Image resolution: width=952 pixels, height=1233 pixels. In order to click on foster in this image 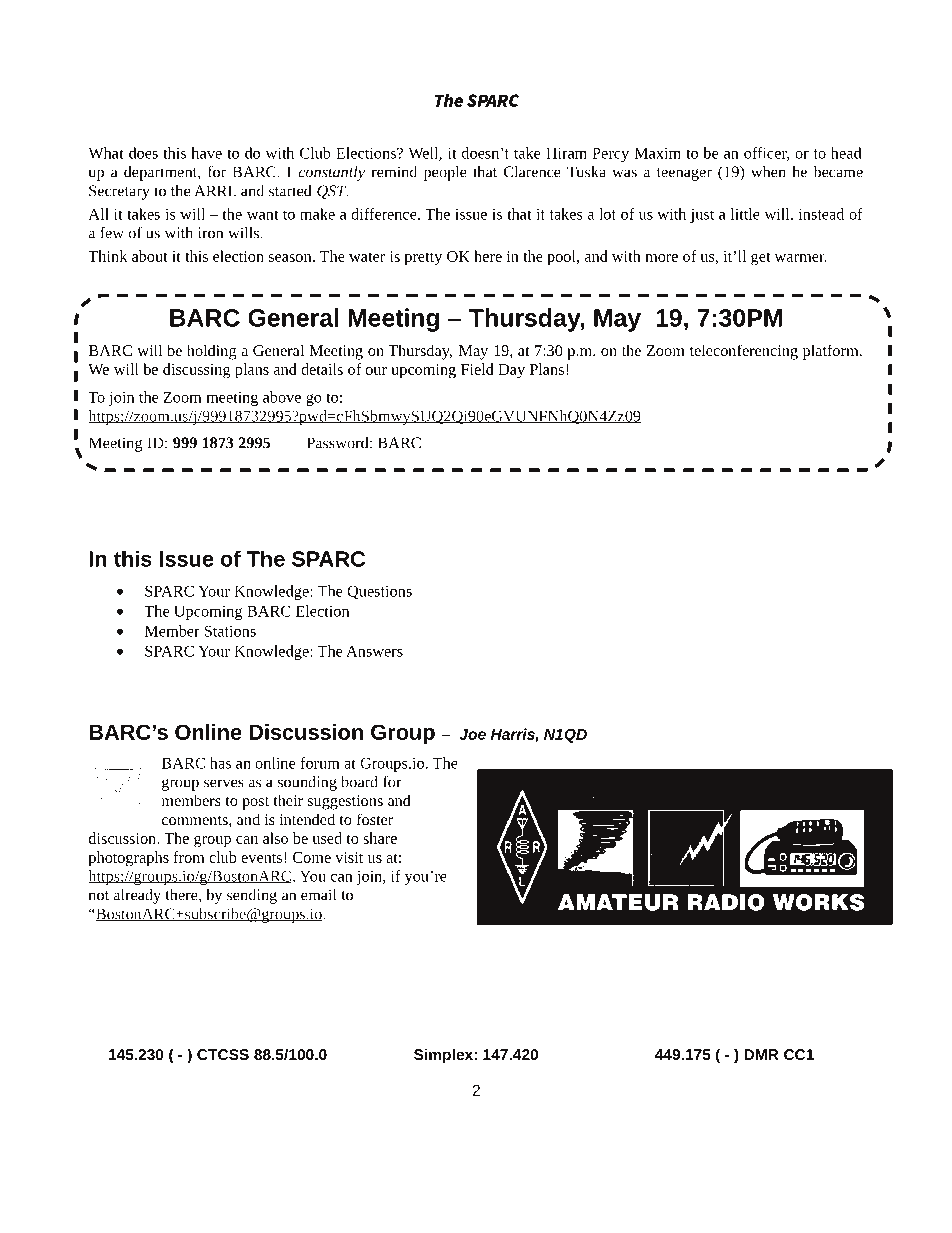, I will do `click(375, 819)`.
